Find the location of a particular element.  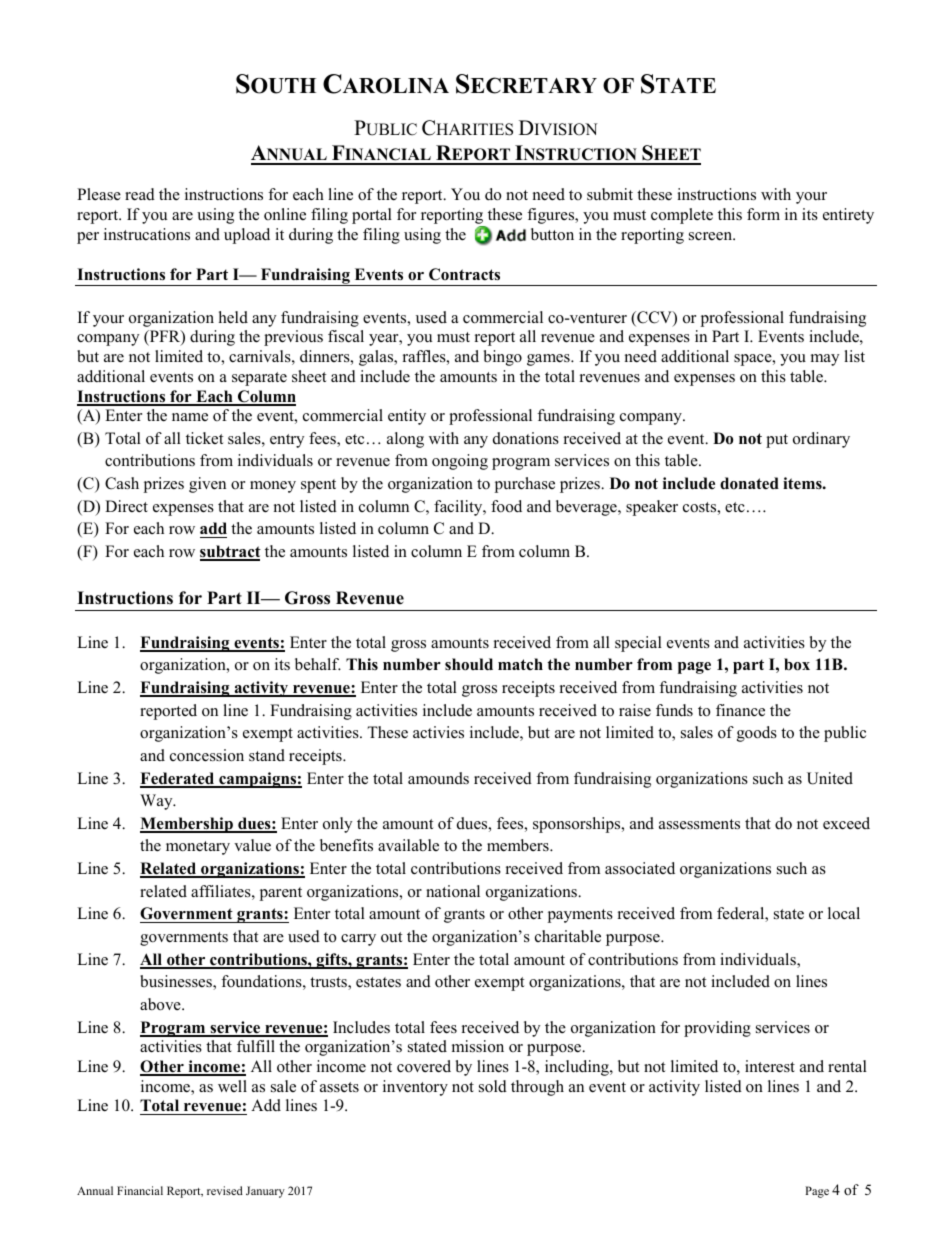

national is located at coordinates (453, 891).
